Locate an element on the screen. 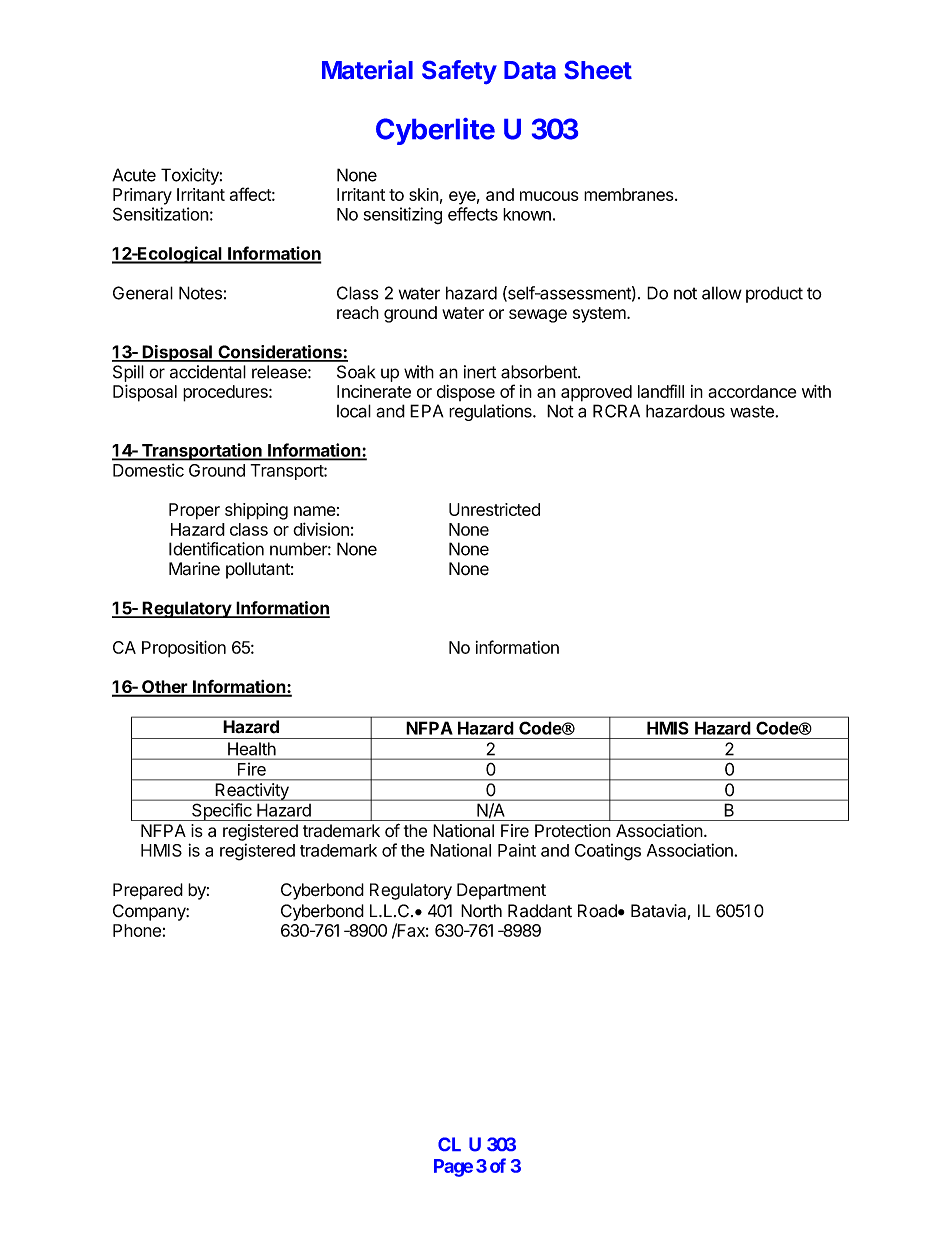 The width and height of the screenshot is (952, 1233). waste is located at coordinates (753, 411).
